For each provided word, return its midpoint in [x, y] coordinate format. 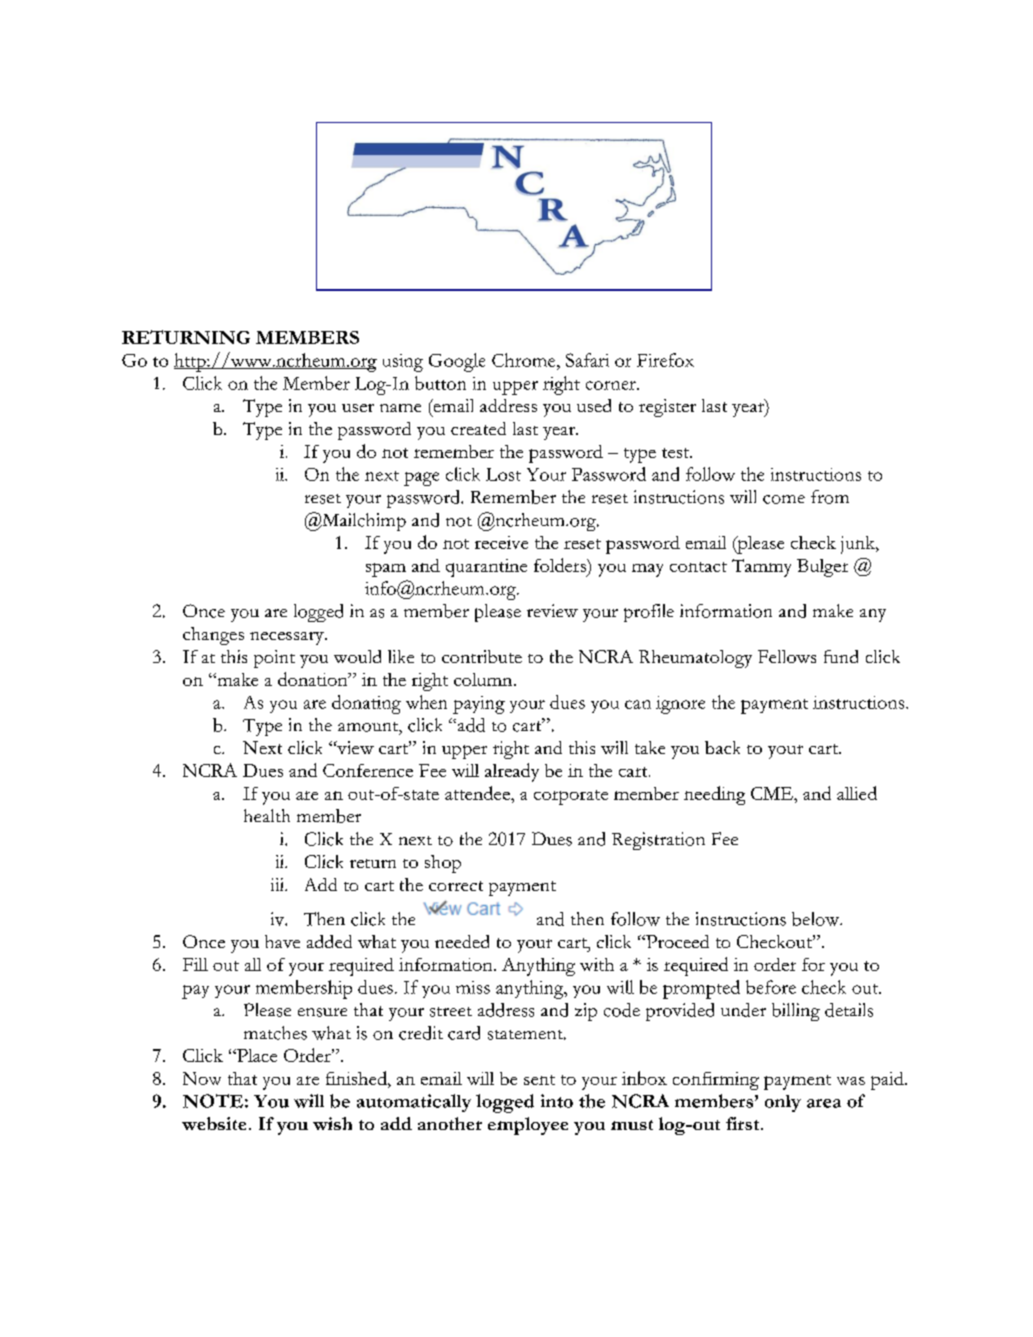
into [557, 1101]
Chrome [525, 360]
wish [332, 1123]
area [824, 1103]
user [358, 408]
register [667, 408]
